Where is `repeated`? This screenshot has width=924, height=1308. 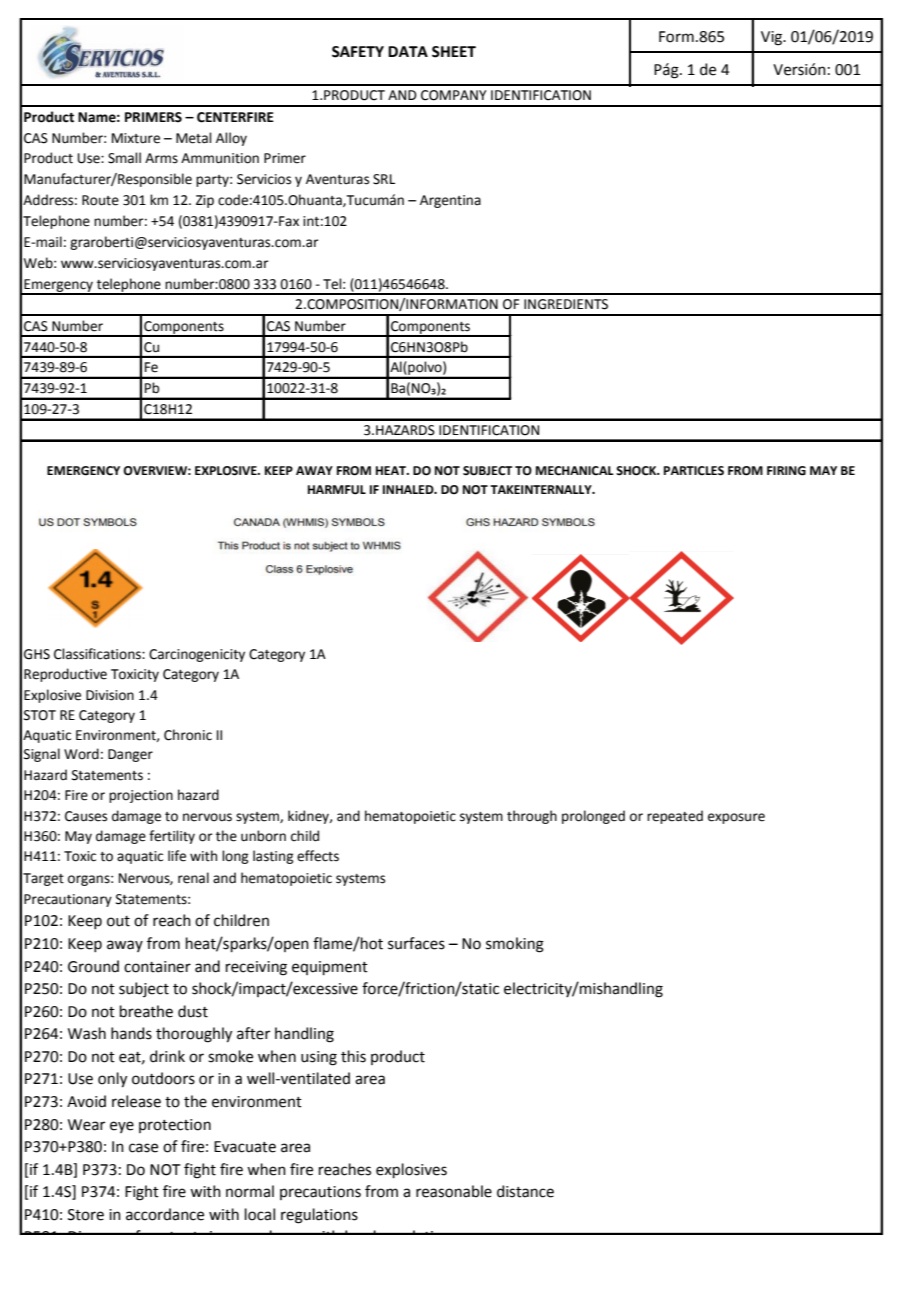 repeated is located at coordinates (675, 817).
